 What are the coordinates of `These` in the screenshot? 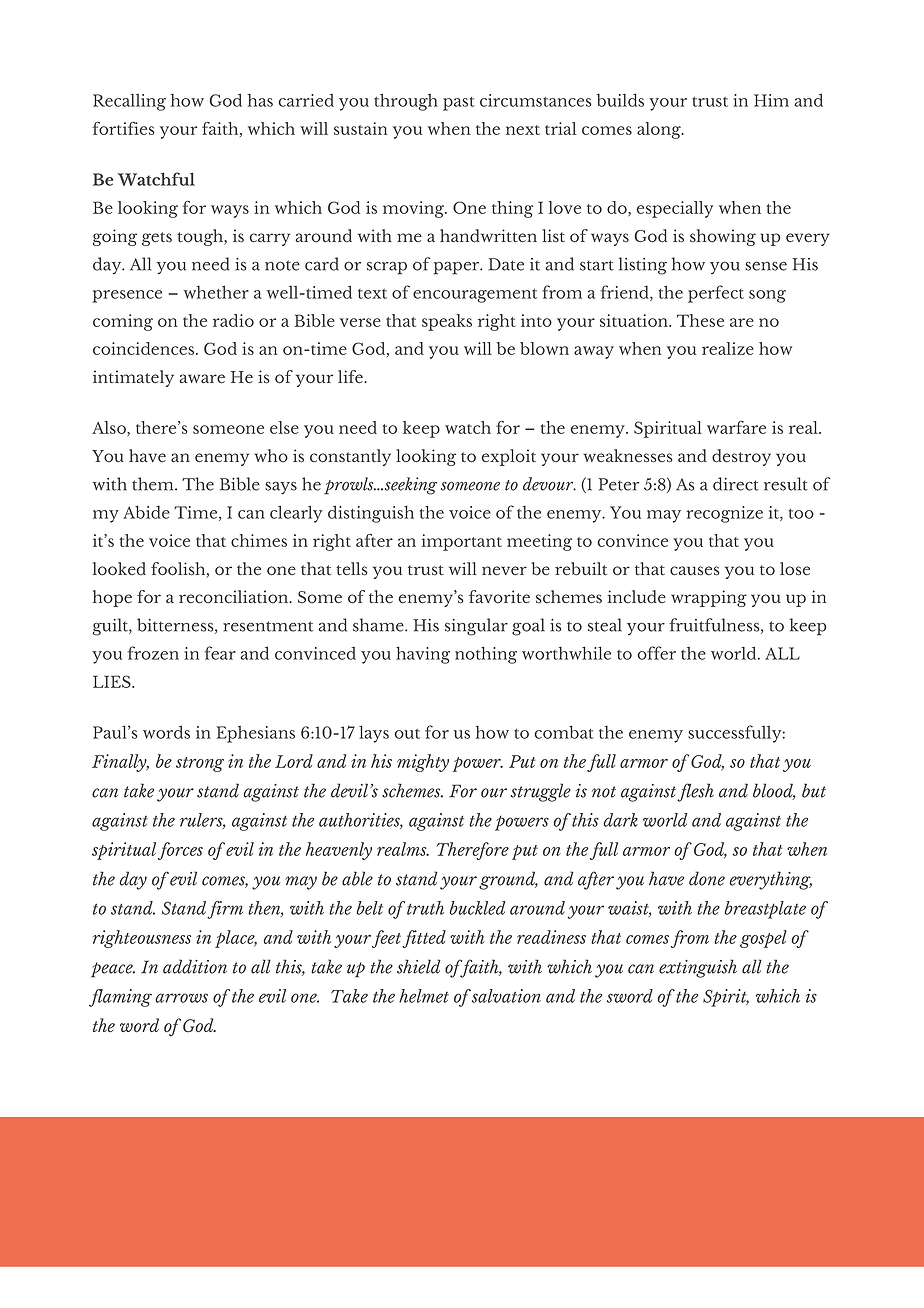 It's located at (700, 320).
